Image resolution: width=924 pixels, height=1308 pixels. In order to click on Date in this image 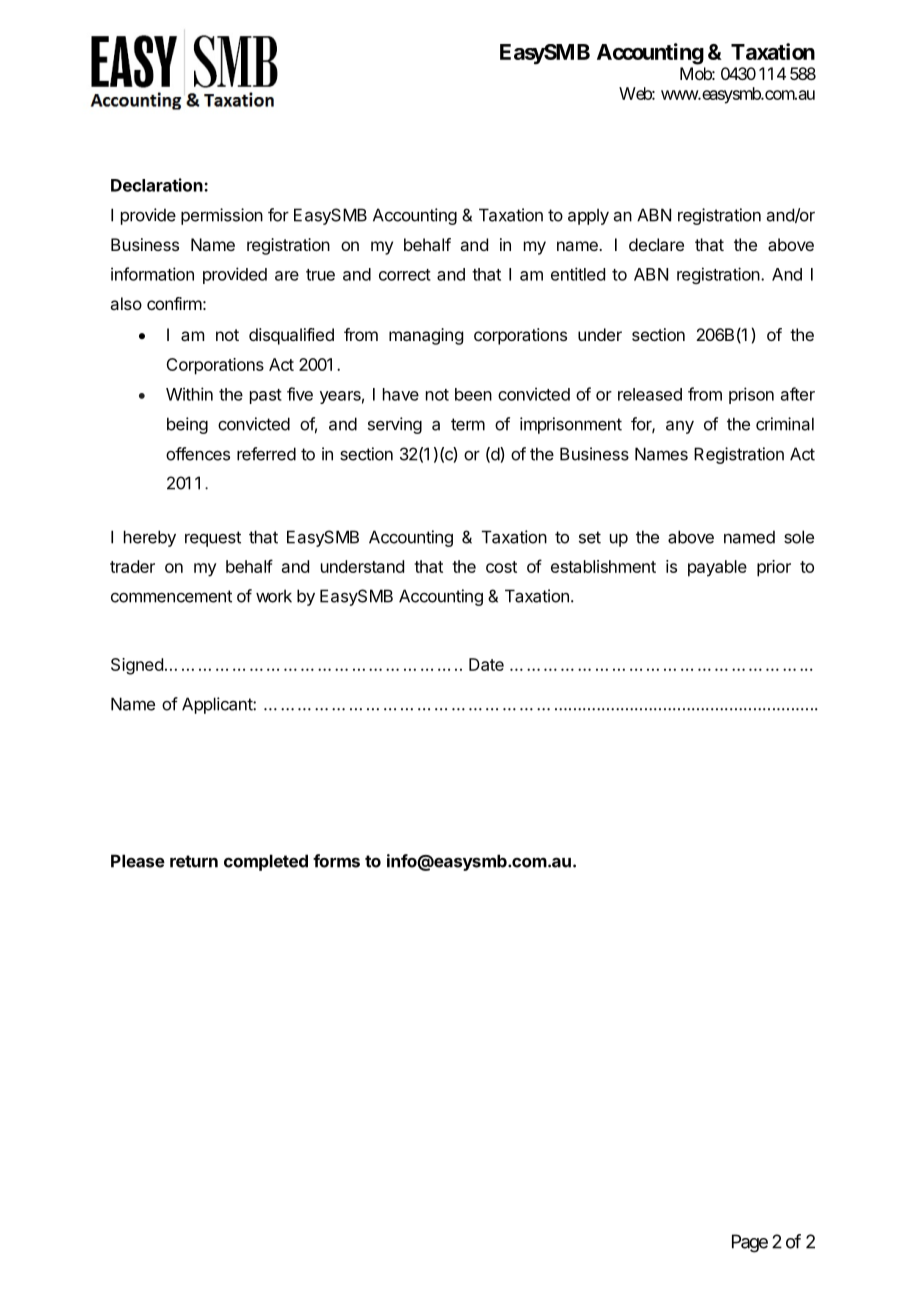, I will do `click(486, 664)`.
